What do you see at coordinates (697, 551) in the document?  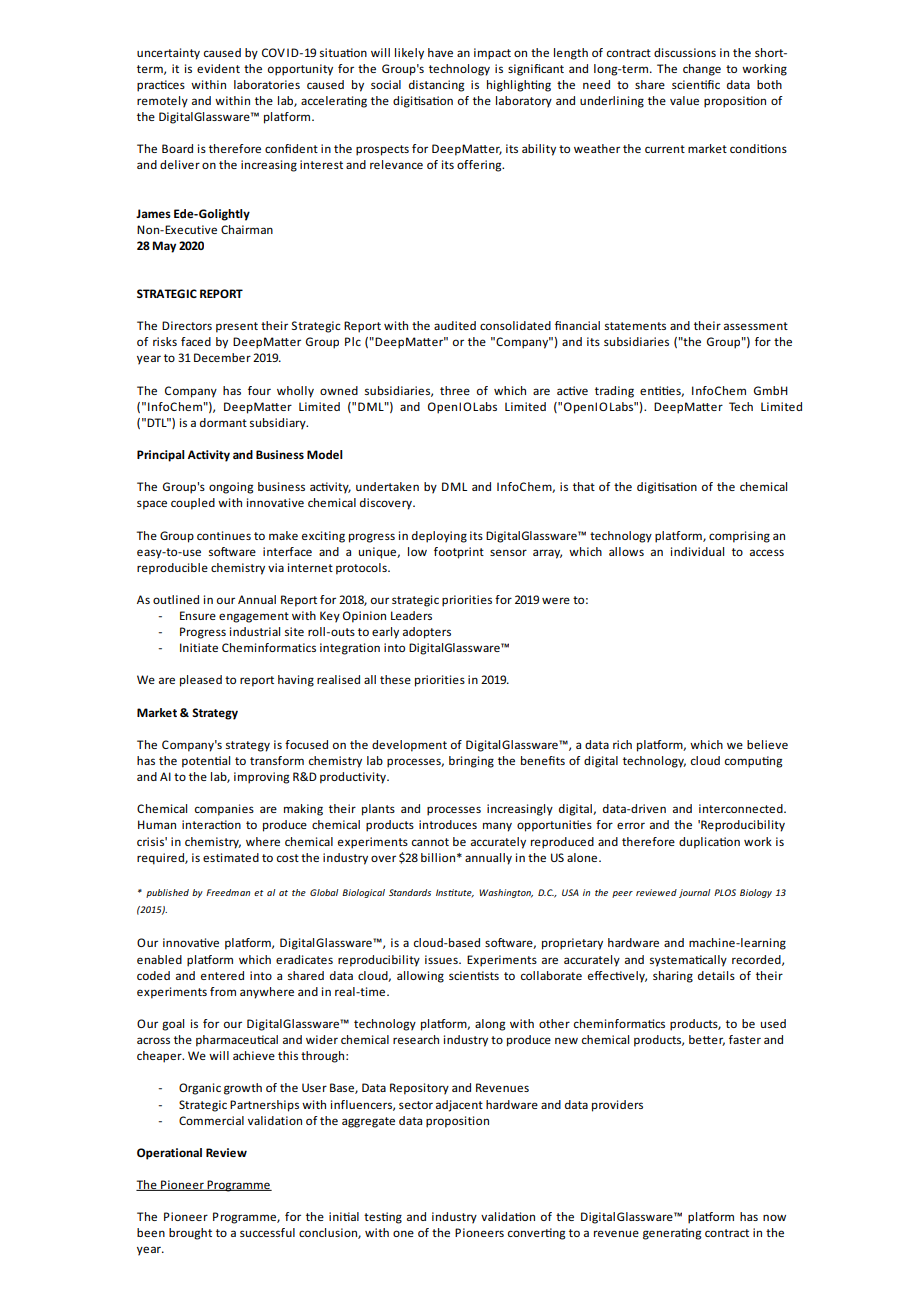 I see `individual` at bounding box center [697, 551].
